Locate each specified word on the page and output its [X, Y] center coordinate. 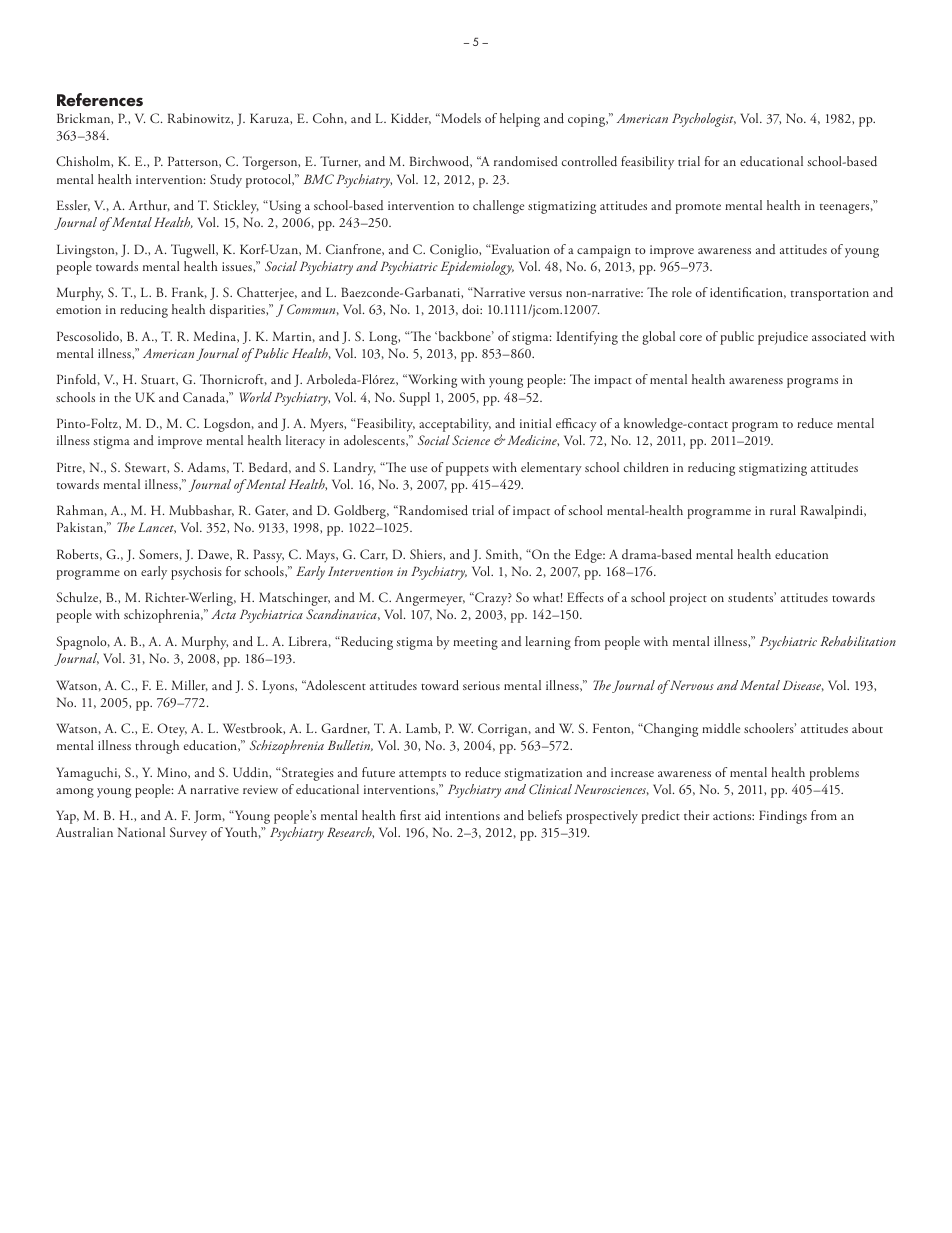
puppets [467, 471]
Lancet [157, 528]
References [100, 100]
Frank [189, 292]
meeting [475, 643]
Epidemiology [477, 268]
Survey [188, 834]
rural [783, 510]
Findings [783, 817]
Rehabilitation [858, 641]
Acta [223, 614]
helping [520, 120]
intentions [472, 815]
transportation [830, 294]
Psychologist [704, 120]
